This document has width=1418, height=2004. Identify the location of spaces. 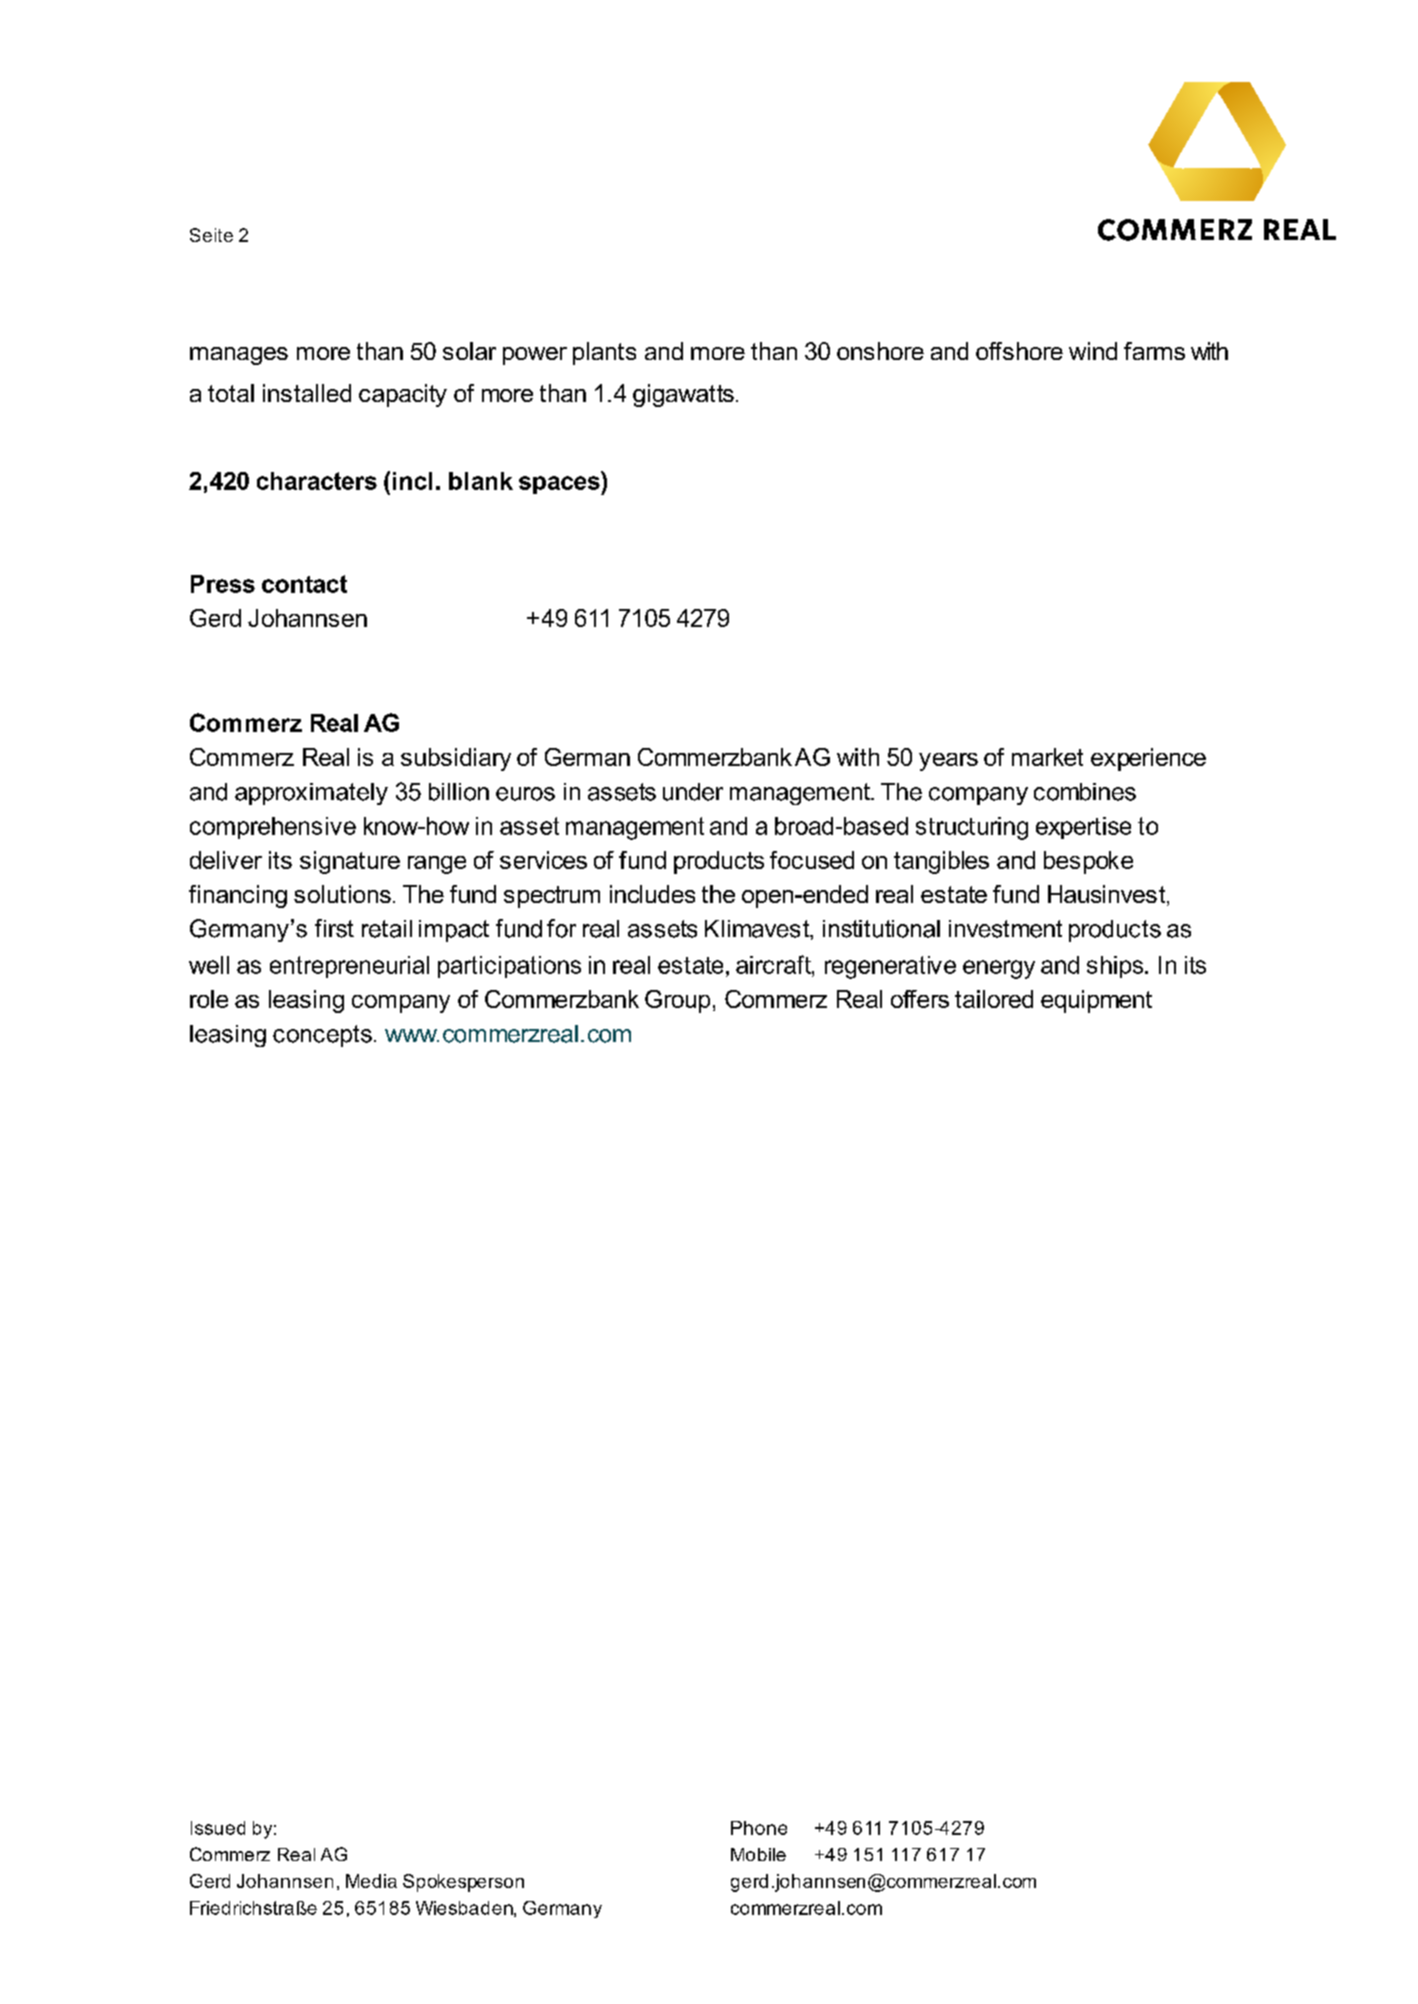
(560, 485).
